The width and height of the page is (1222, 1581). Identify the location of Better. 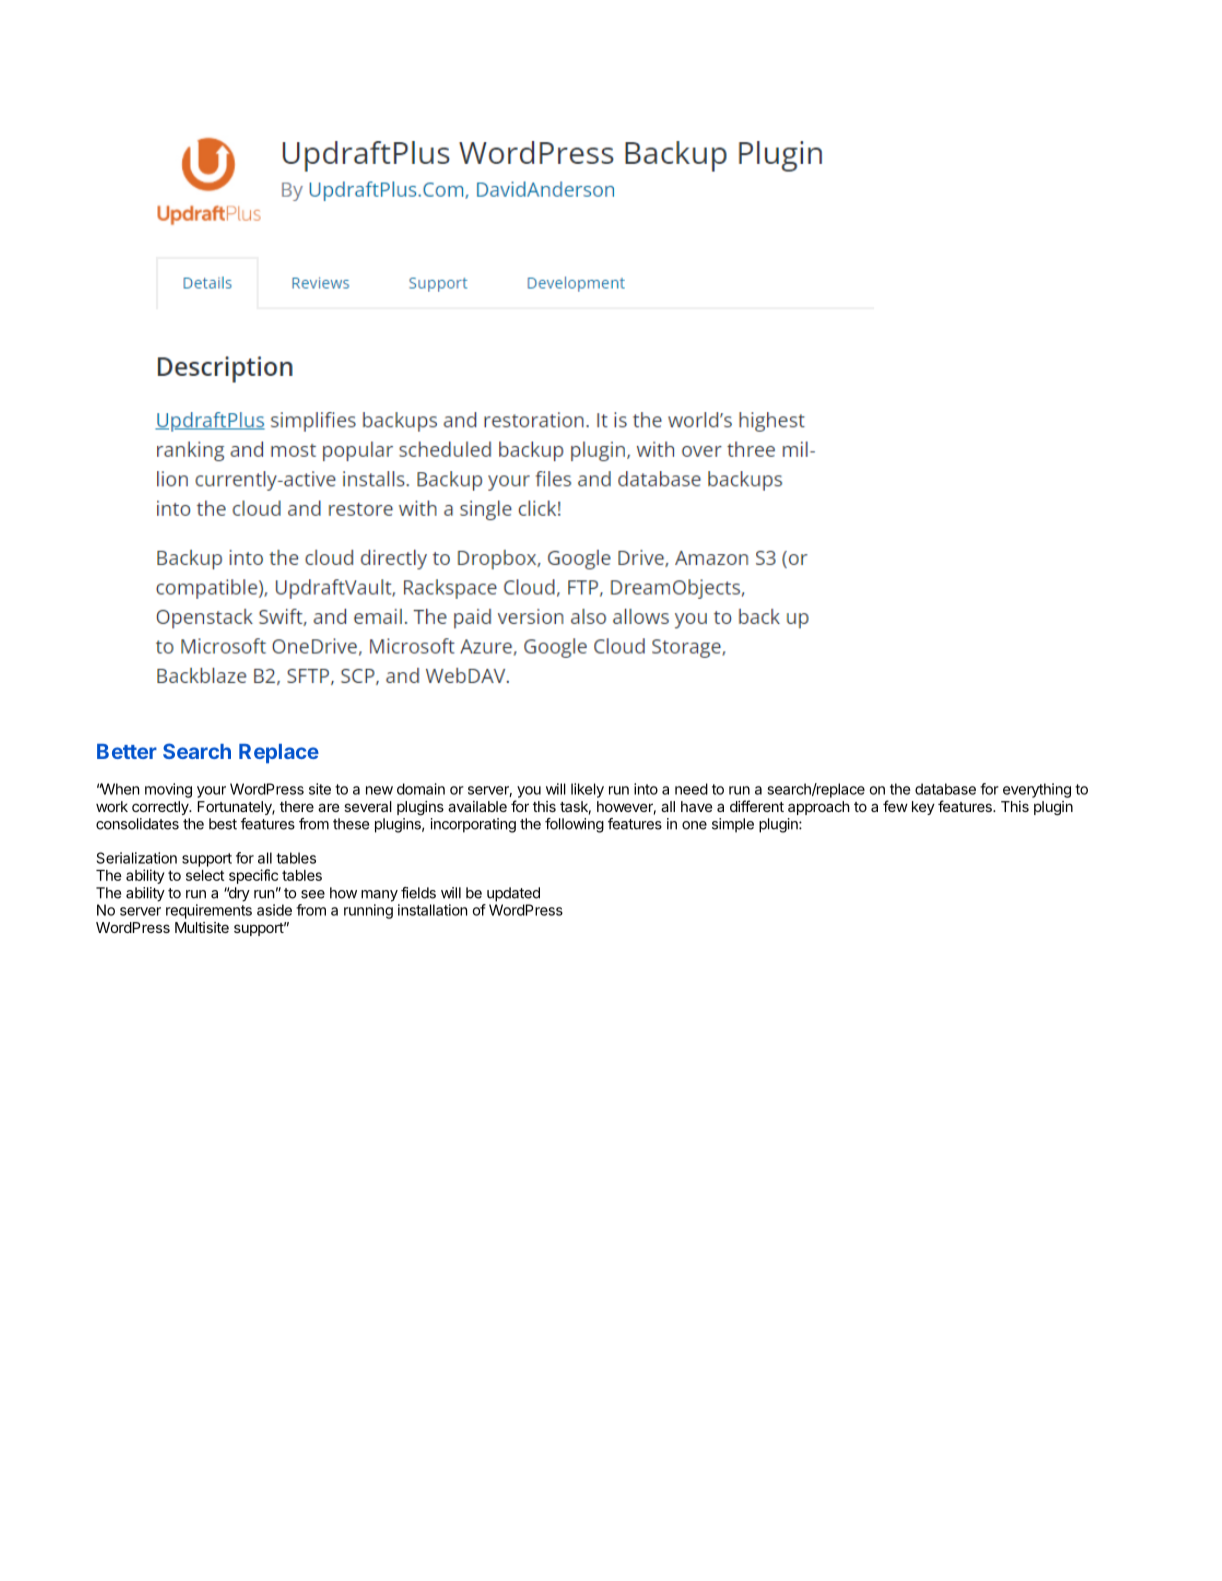
(127, 751).
